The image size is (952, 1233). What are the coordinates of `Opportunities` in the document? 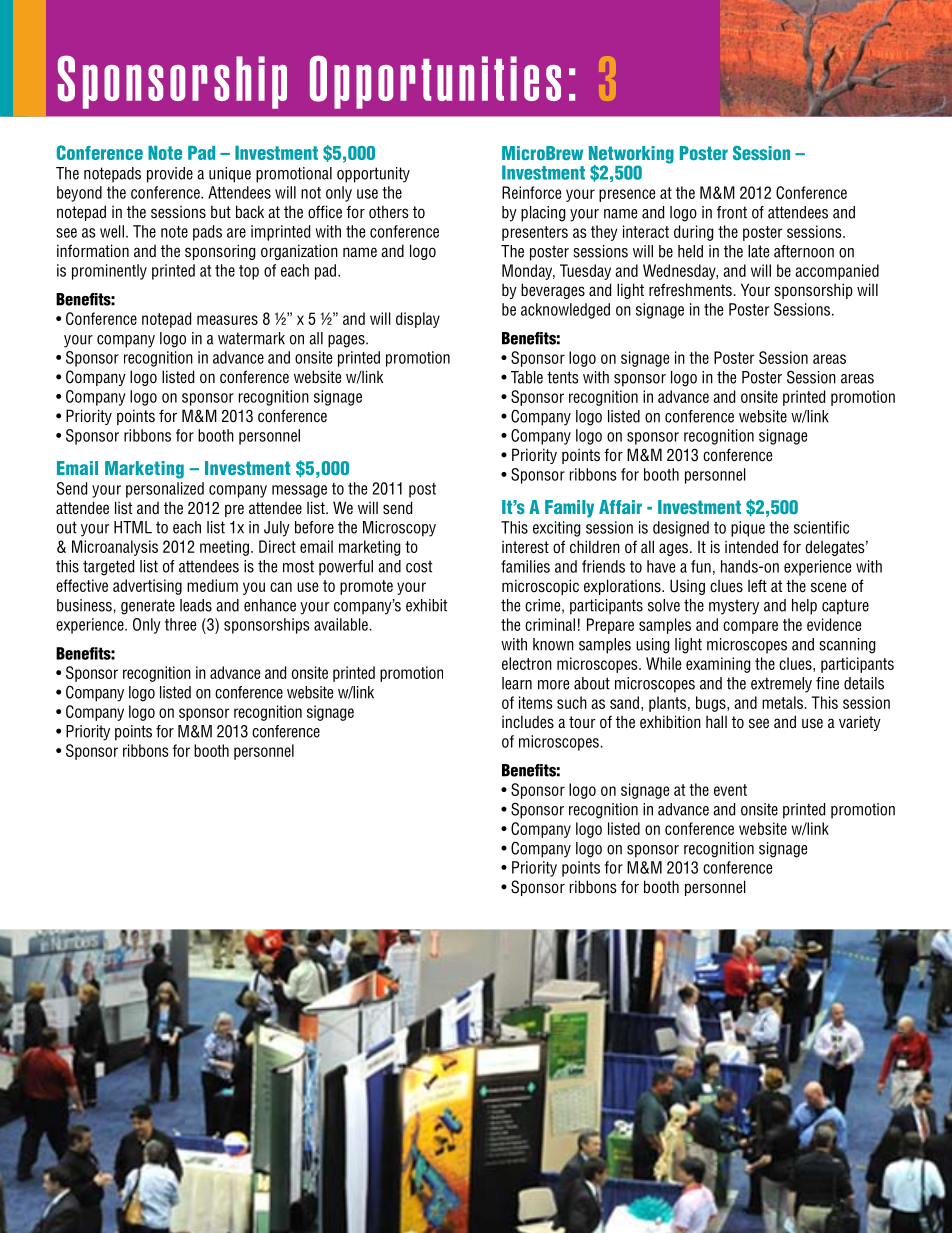 It's located at (435, 82).
